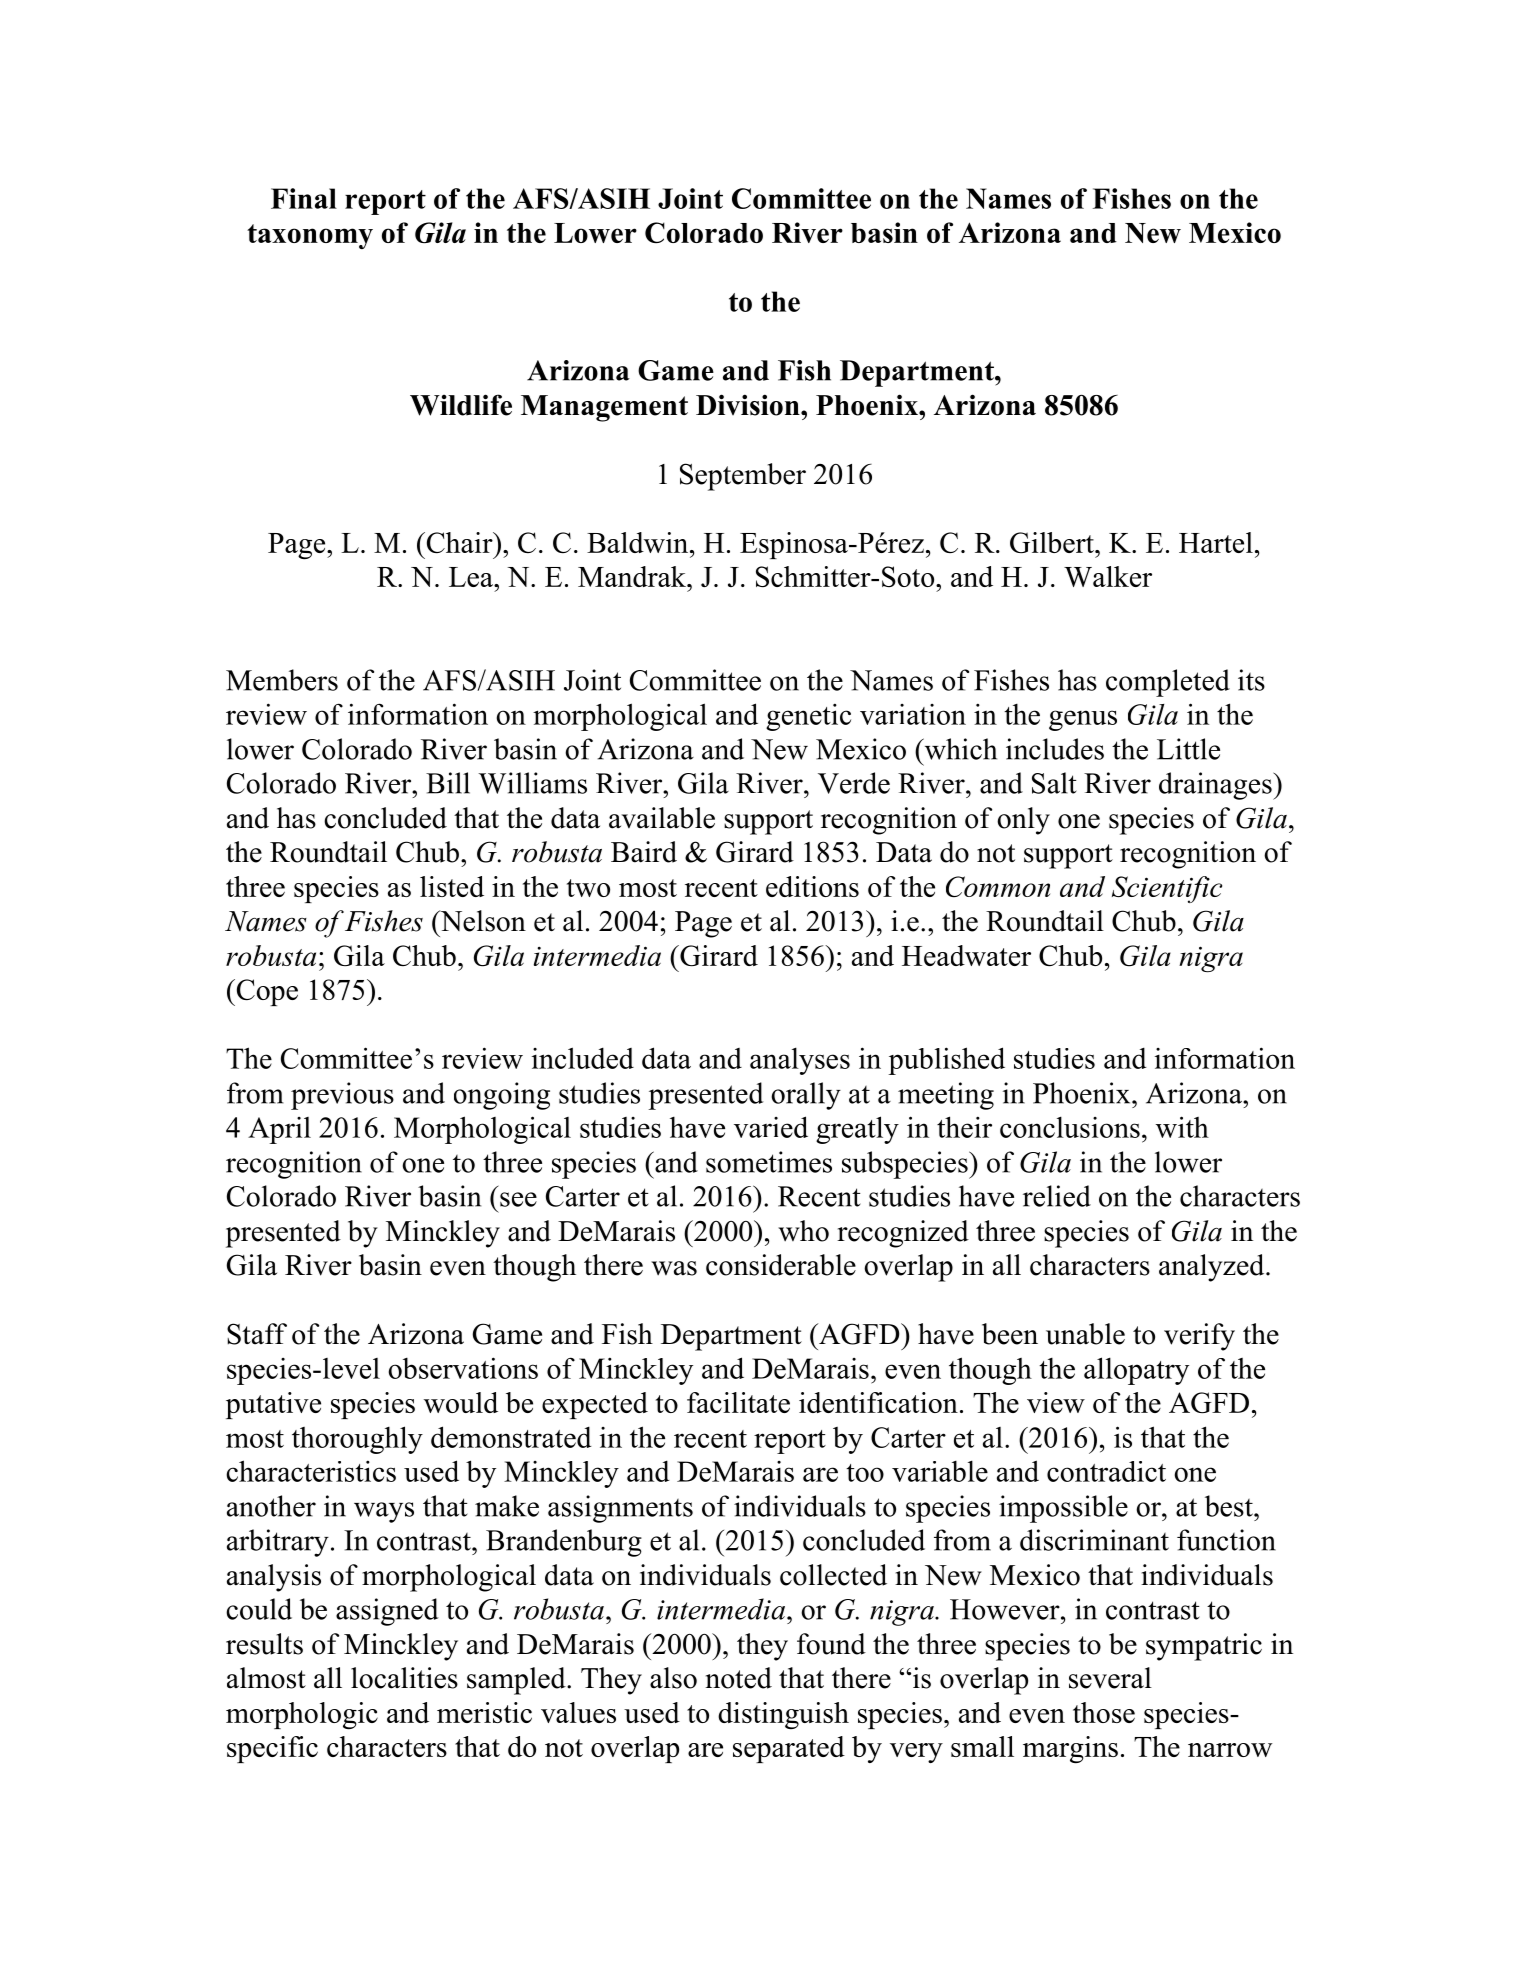 The image size is (1526, 1975). Describe the element at coordinates (783, 1715) in the image. I see `distinguish` at that location.
